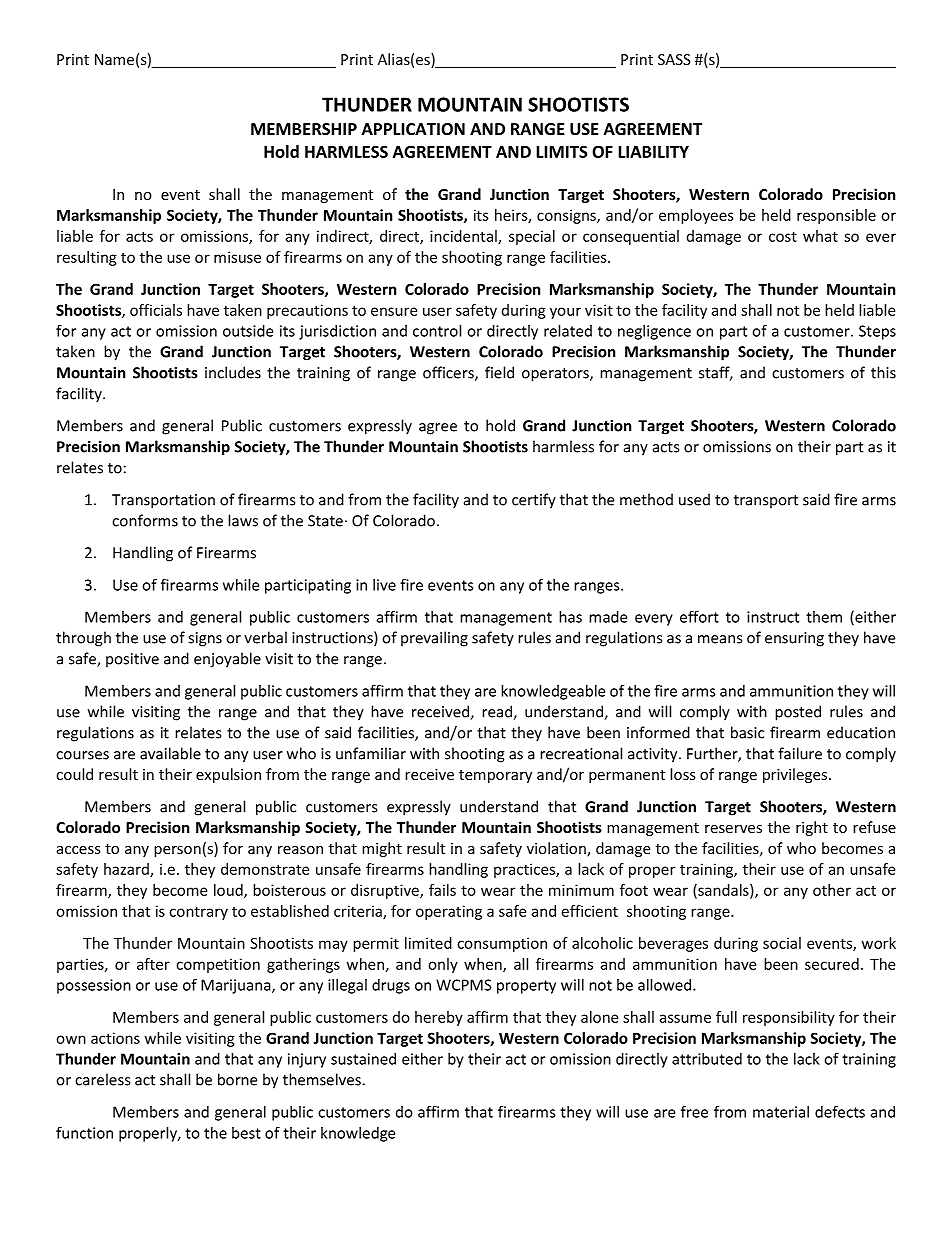 The width and height of the page is (952, 1233). I want to click on APPLICATION, so click(413, 129).
